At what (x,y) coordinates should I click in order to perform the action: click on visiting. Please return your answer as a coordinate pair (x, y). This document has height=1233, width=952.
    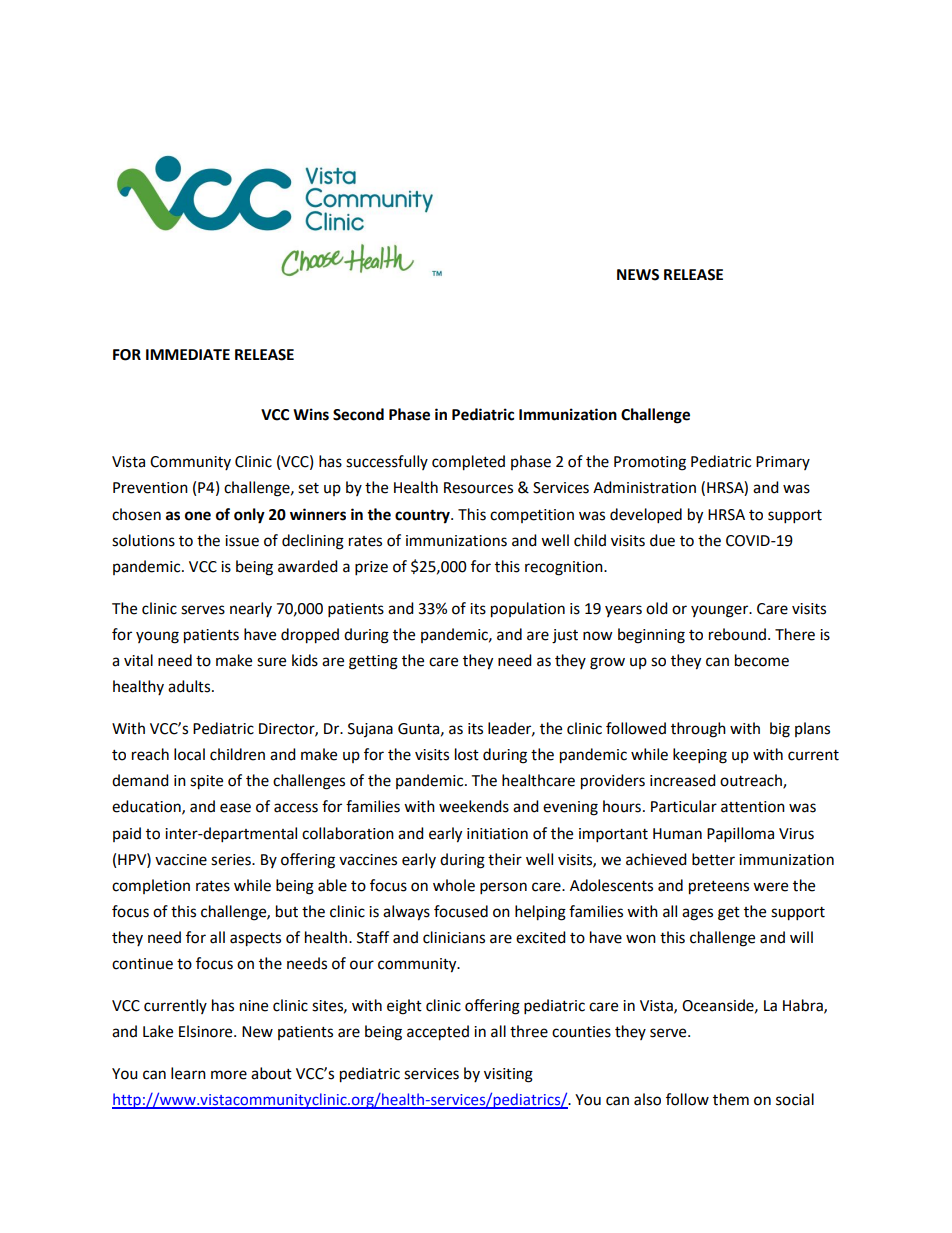
    Looking at the image, I should click on (508, 1075).
